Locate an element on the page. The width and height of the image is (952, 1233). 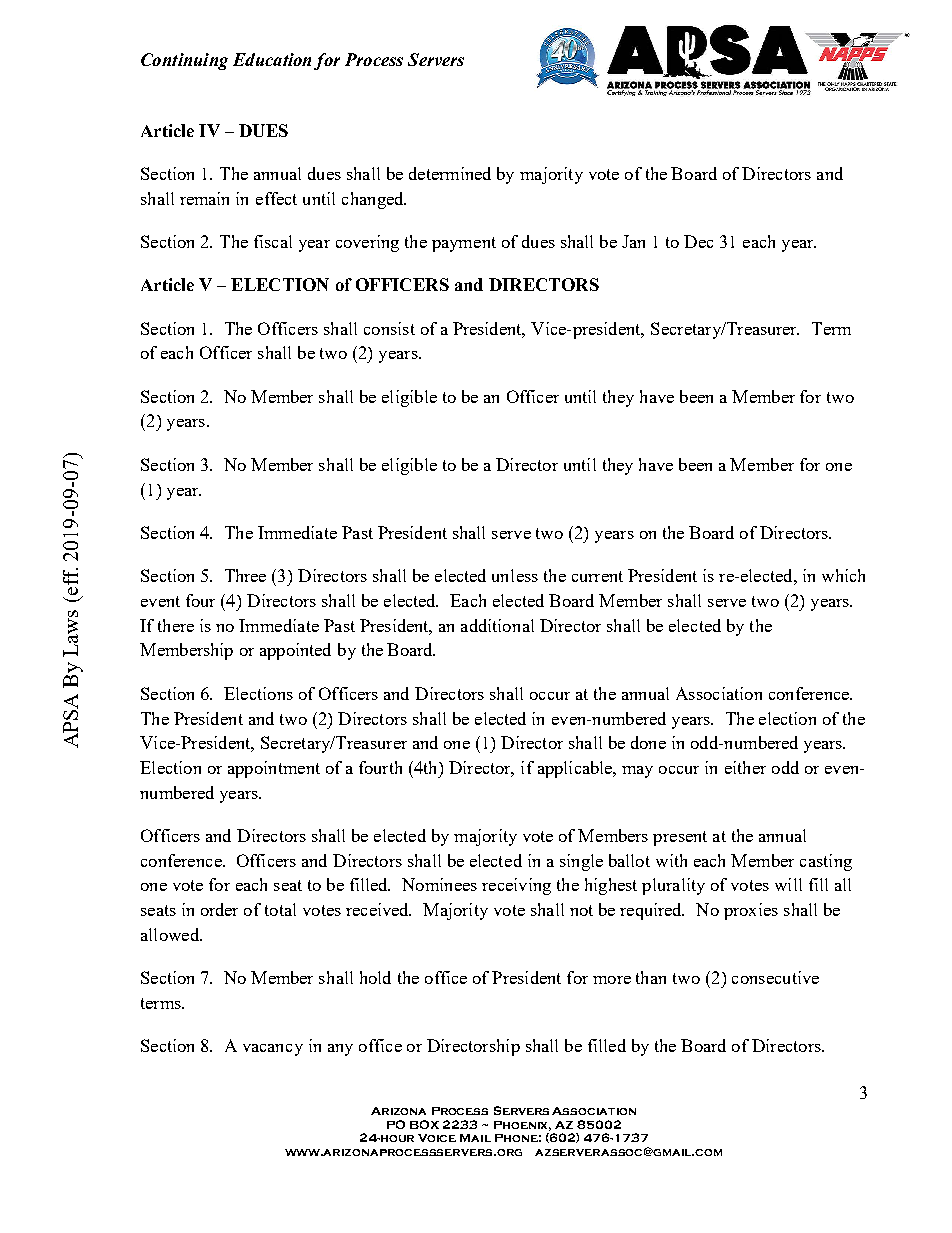
consecutive is located at coordinates (775, 977).
